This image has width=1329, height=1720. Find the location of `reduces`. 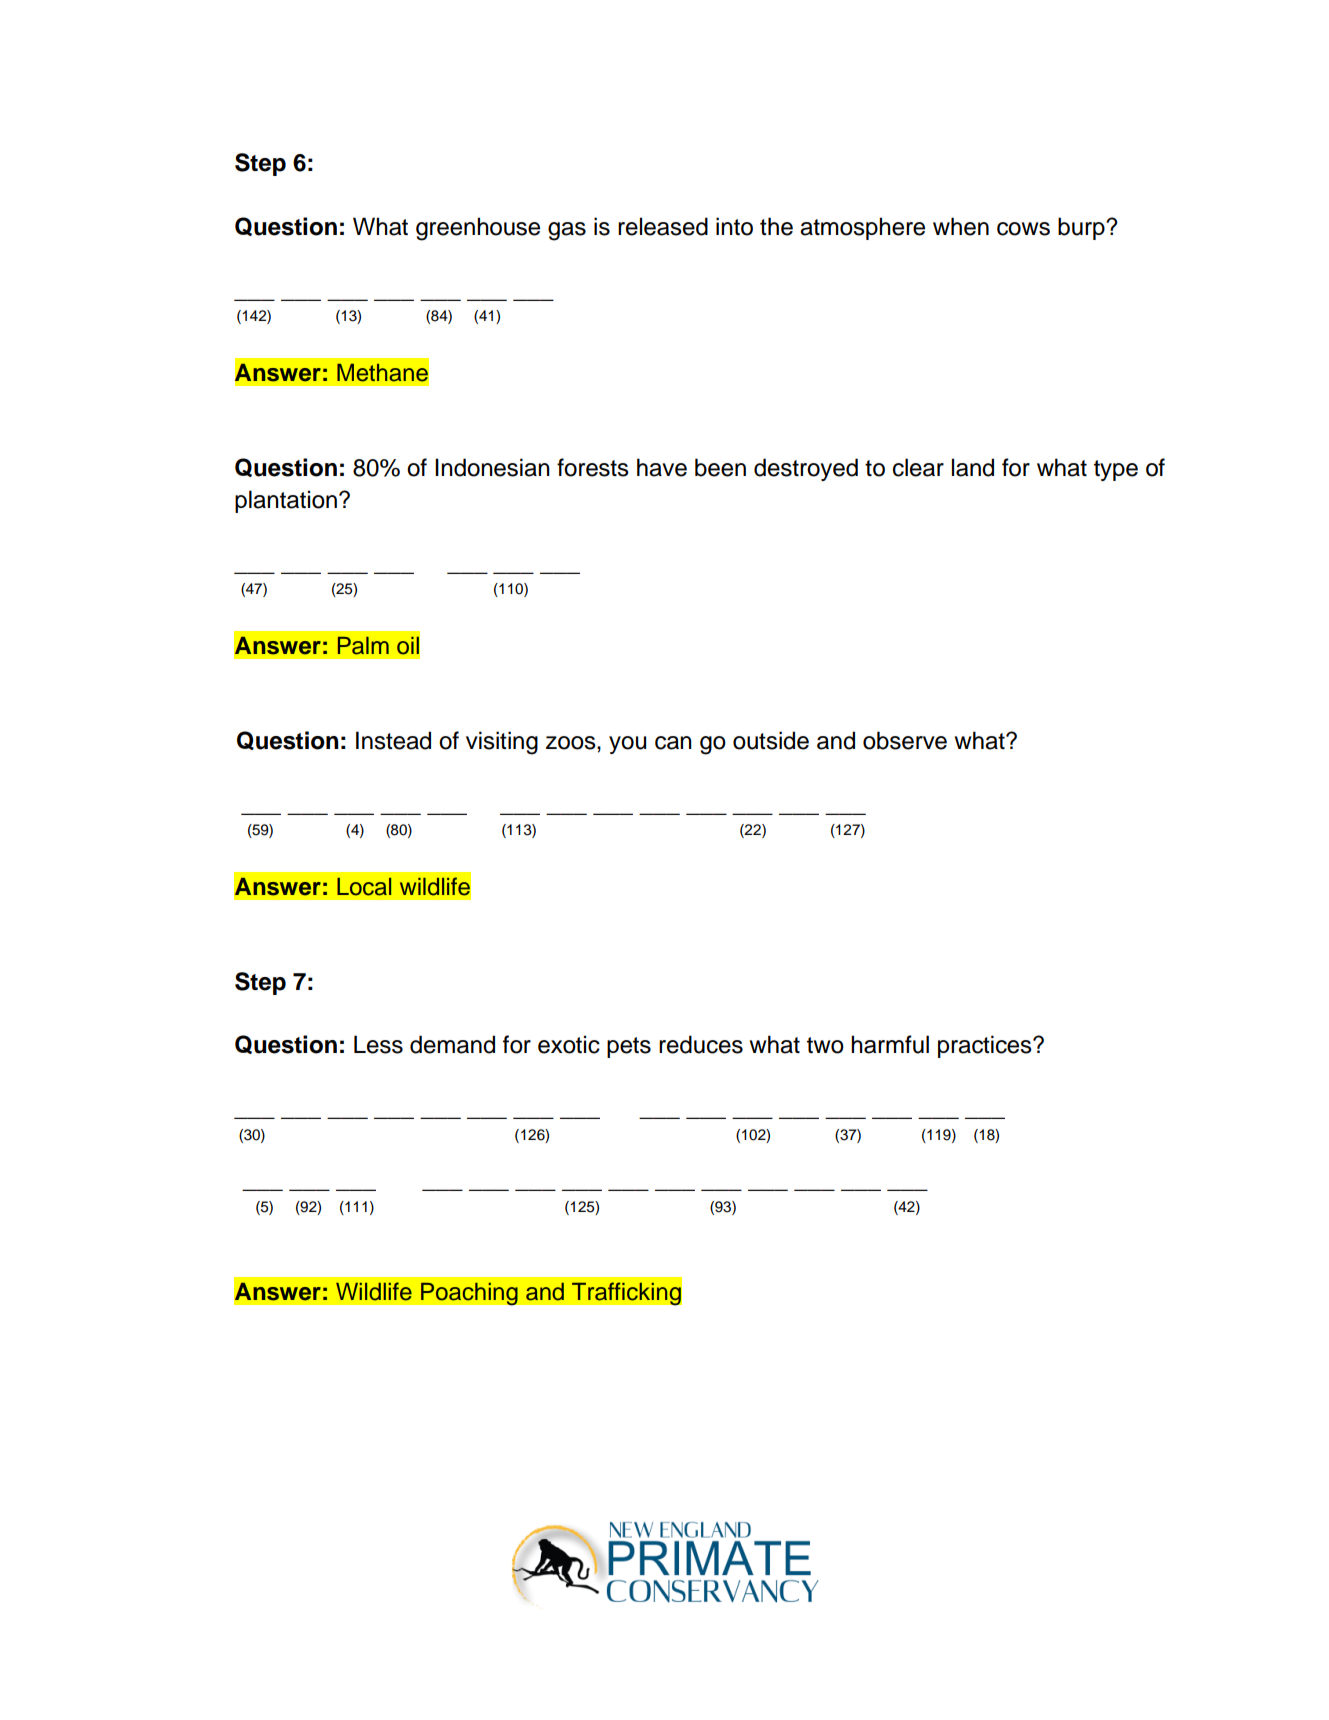

reduces is located at coordinates (701, 1044).
